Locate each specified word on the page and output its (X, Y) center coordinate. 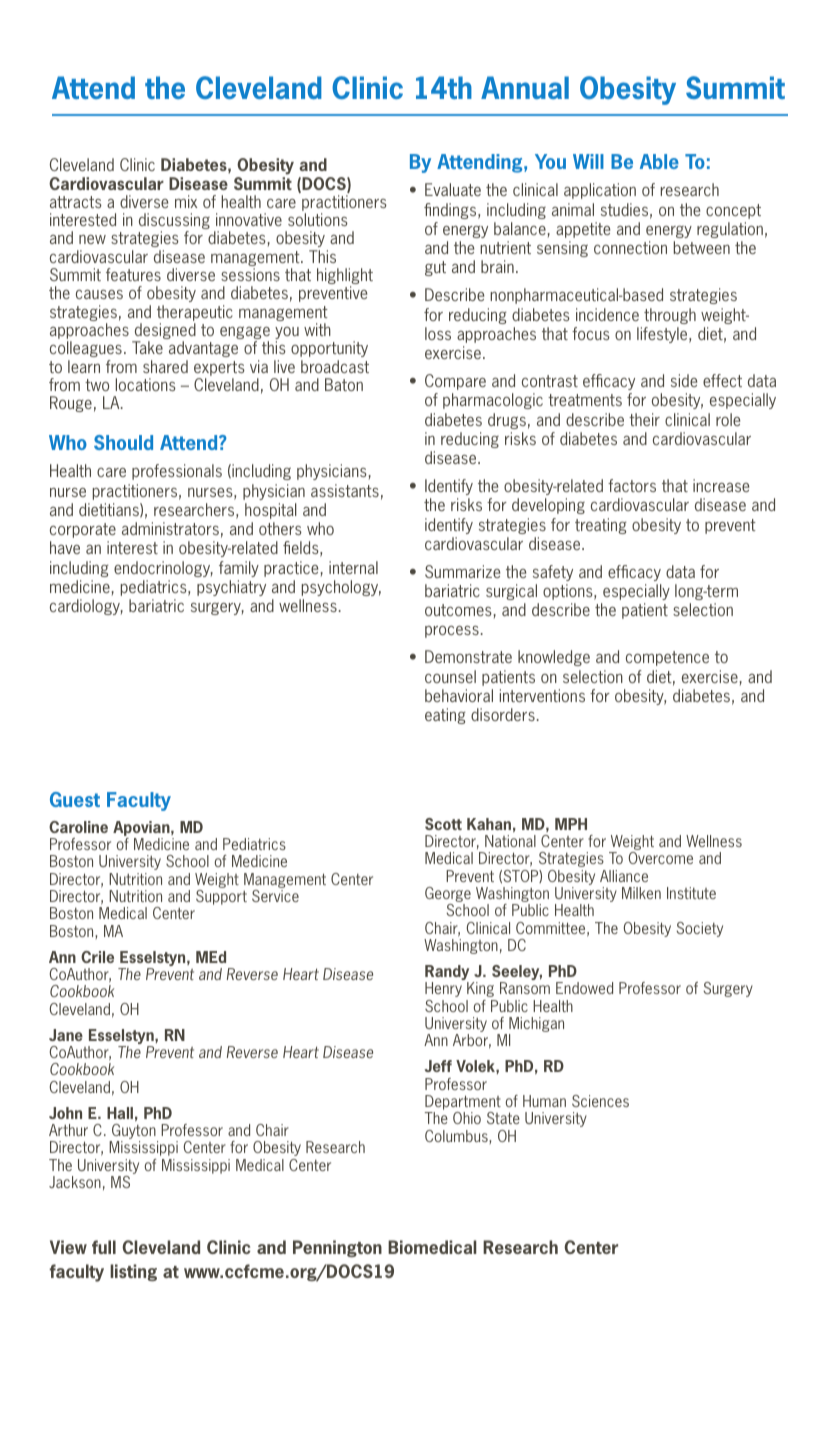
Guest (75, 799)
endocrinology (163, 569)
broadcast (335, 366)
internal (353, 567)
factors (632, 485)
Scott (443, 824)
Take (147, 347)
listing (133, 1272)
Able (659, 161)
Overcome (661, 858)
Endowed (584, 988)
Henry (443, 989)
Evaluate (453, 189)
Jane (66, 1035)
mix (186, 201)
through (670, 316)
